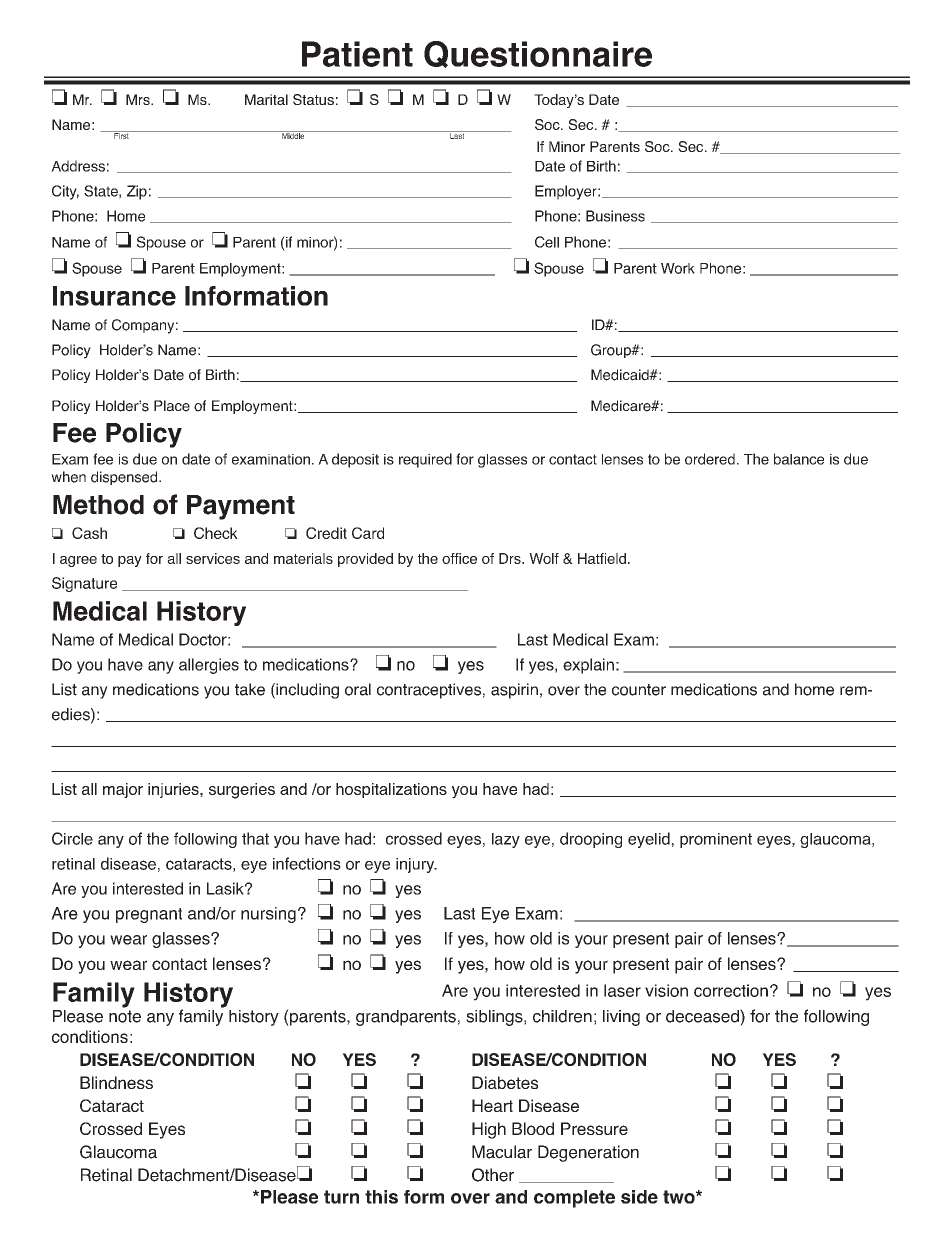 The width and height of the screenshot is (952, 1233). I want to click on Work, so click(678, 268).
